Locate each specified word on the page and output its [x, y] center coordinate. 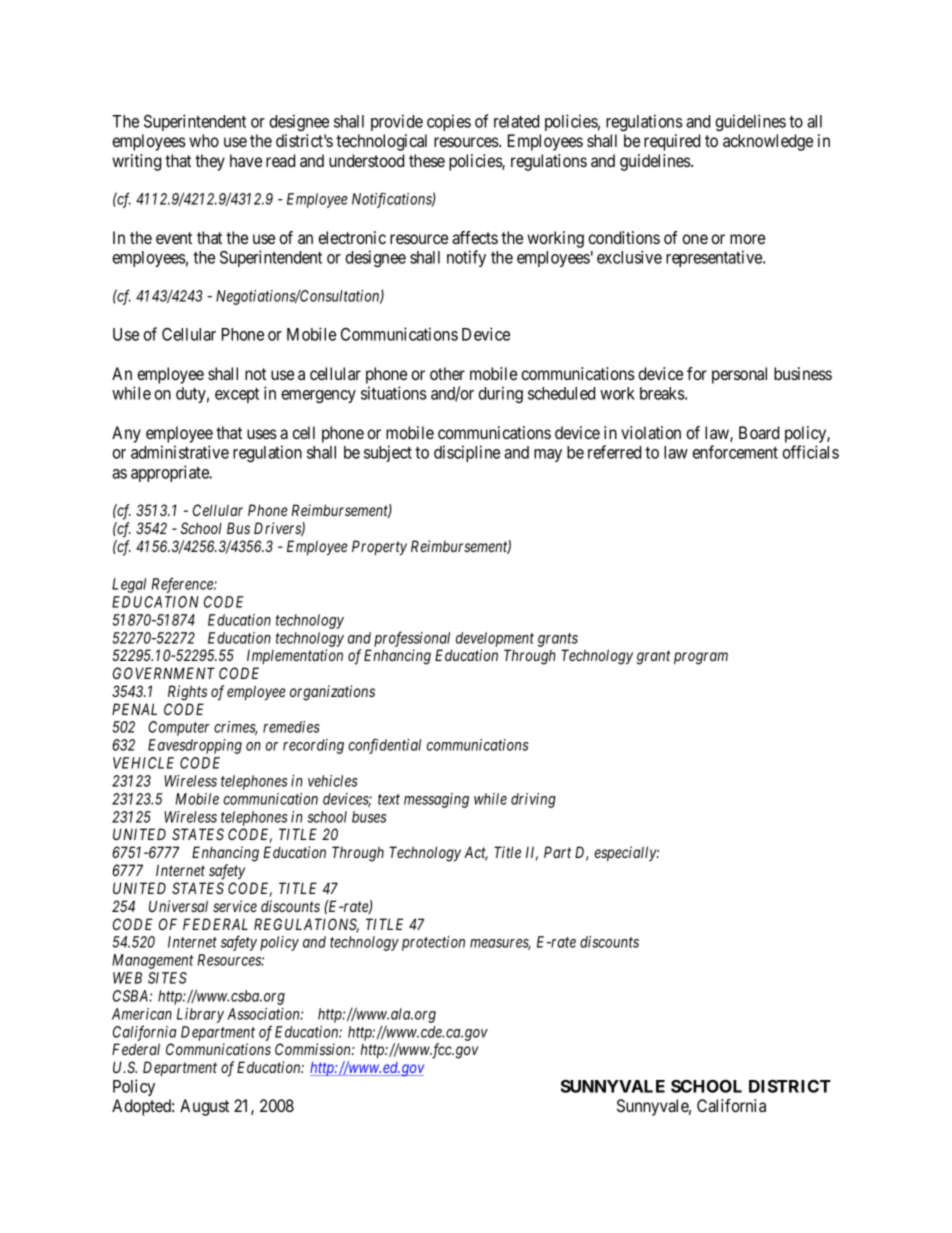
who [204, 140]
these [427, 160]
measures [500, 944]
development [495, 639]
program [701, 658]
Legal [129, 585]
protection [433, 943]
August [204, 1107]
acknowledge [768, 142]
